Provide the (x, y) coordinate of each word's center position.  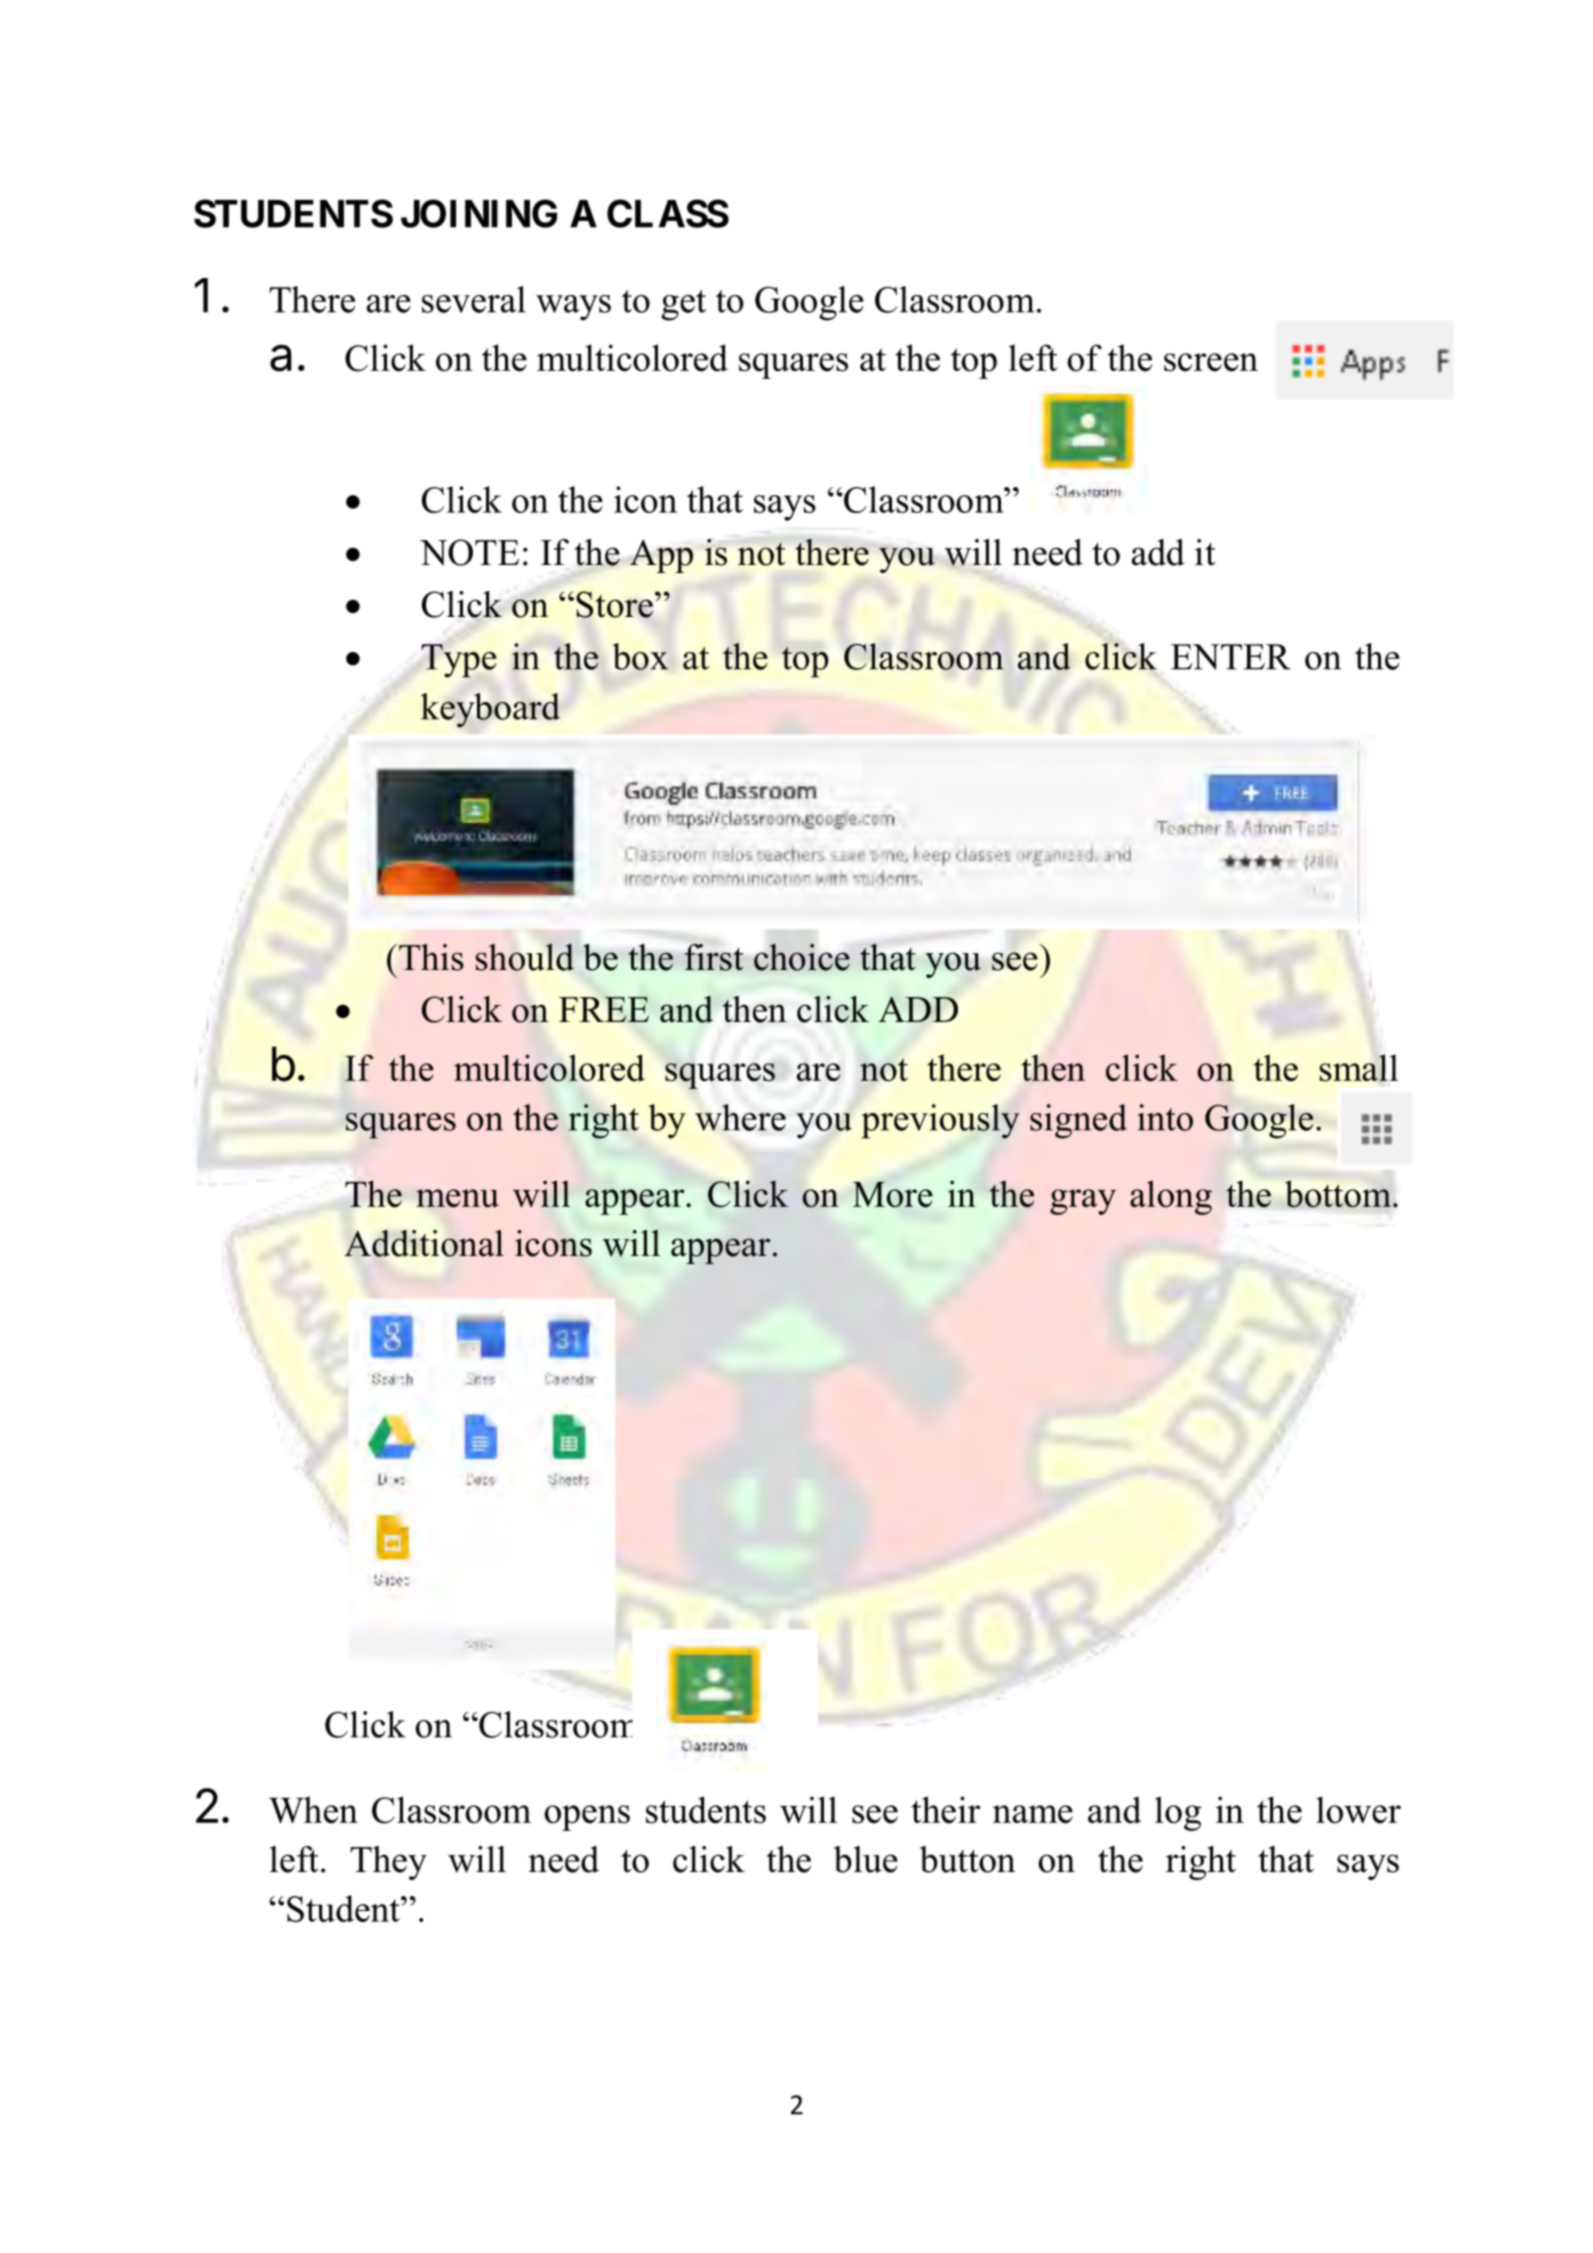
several (474, 299)
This (431, 957)
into (1165, 1117)
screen (1211, 362)
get (683, 305)
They (388, 1863)
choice (802, 957)
